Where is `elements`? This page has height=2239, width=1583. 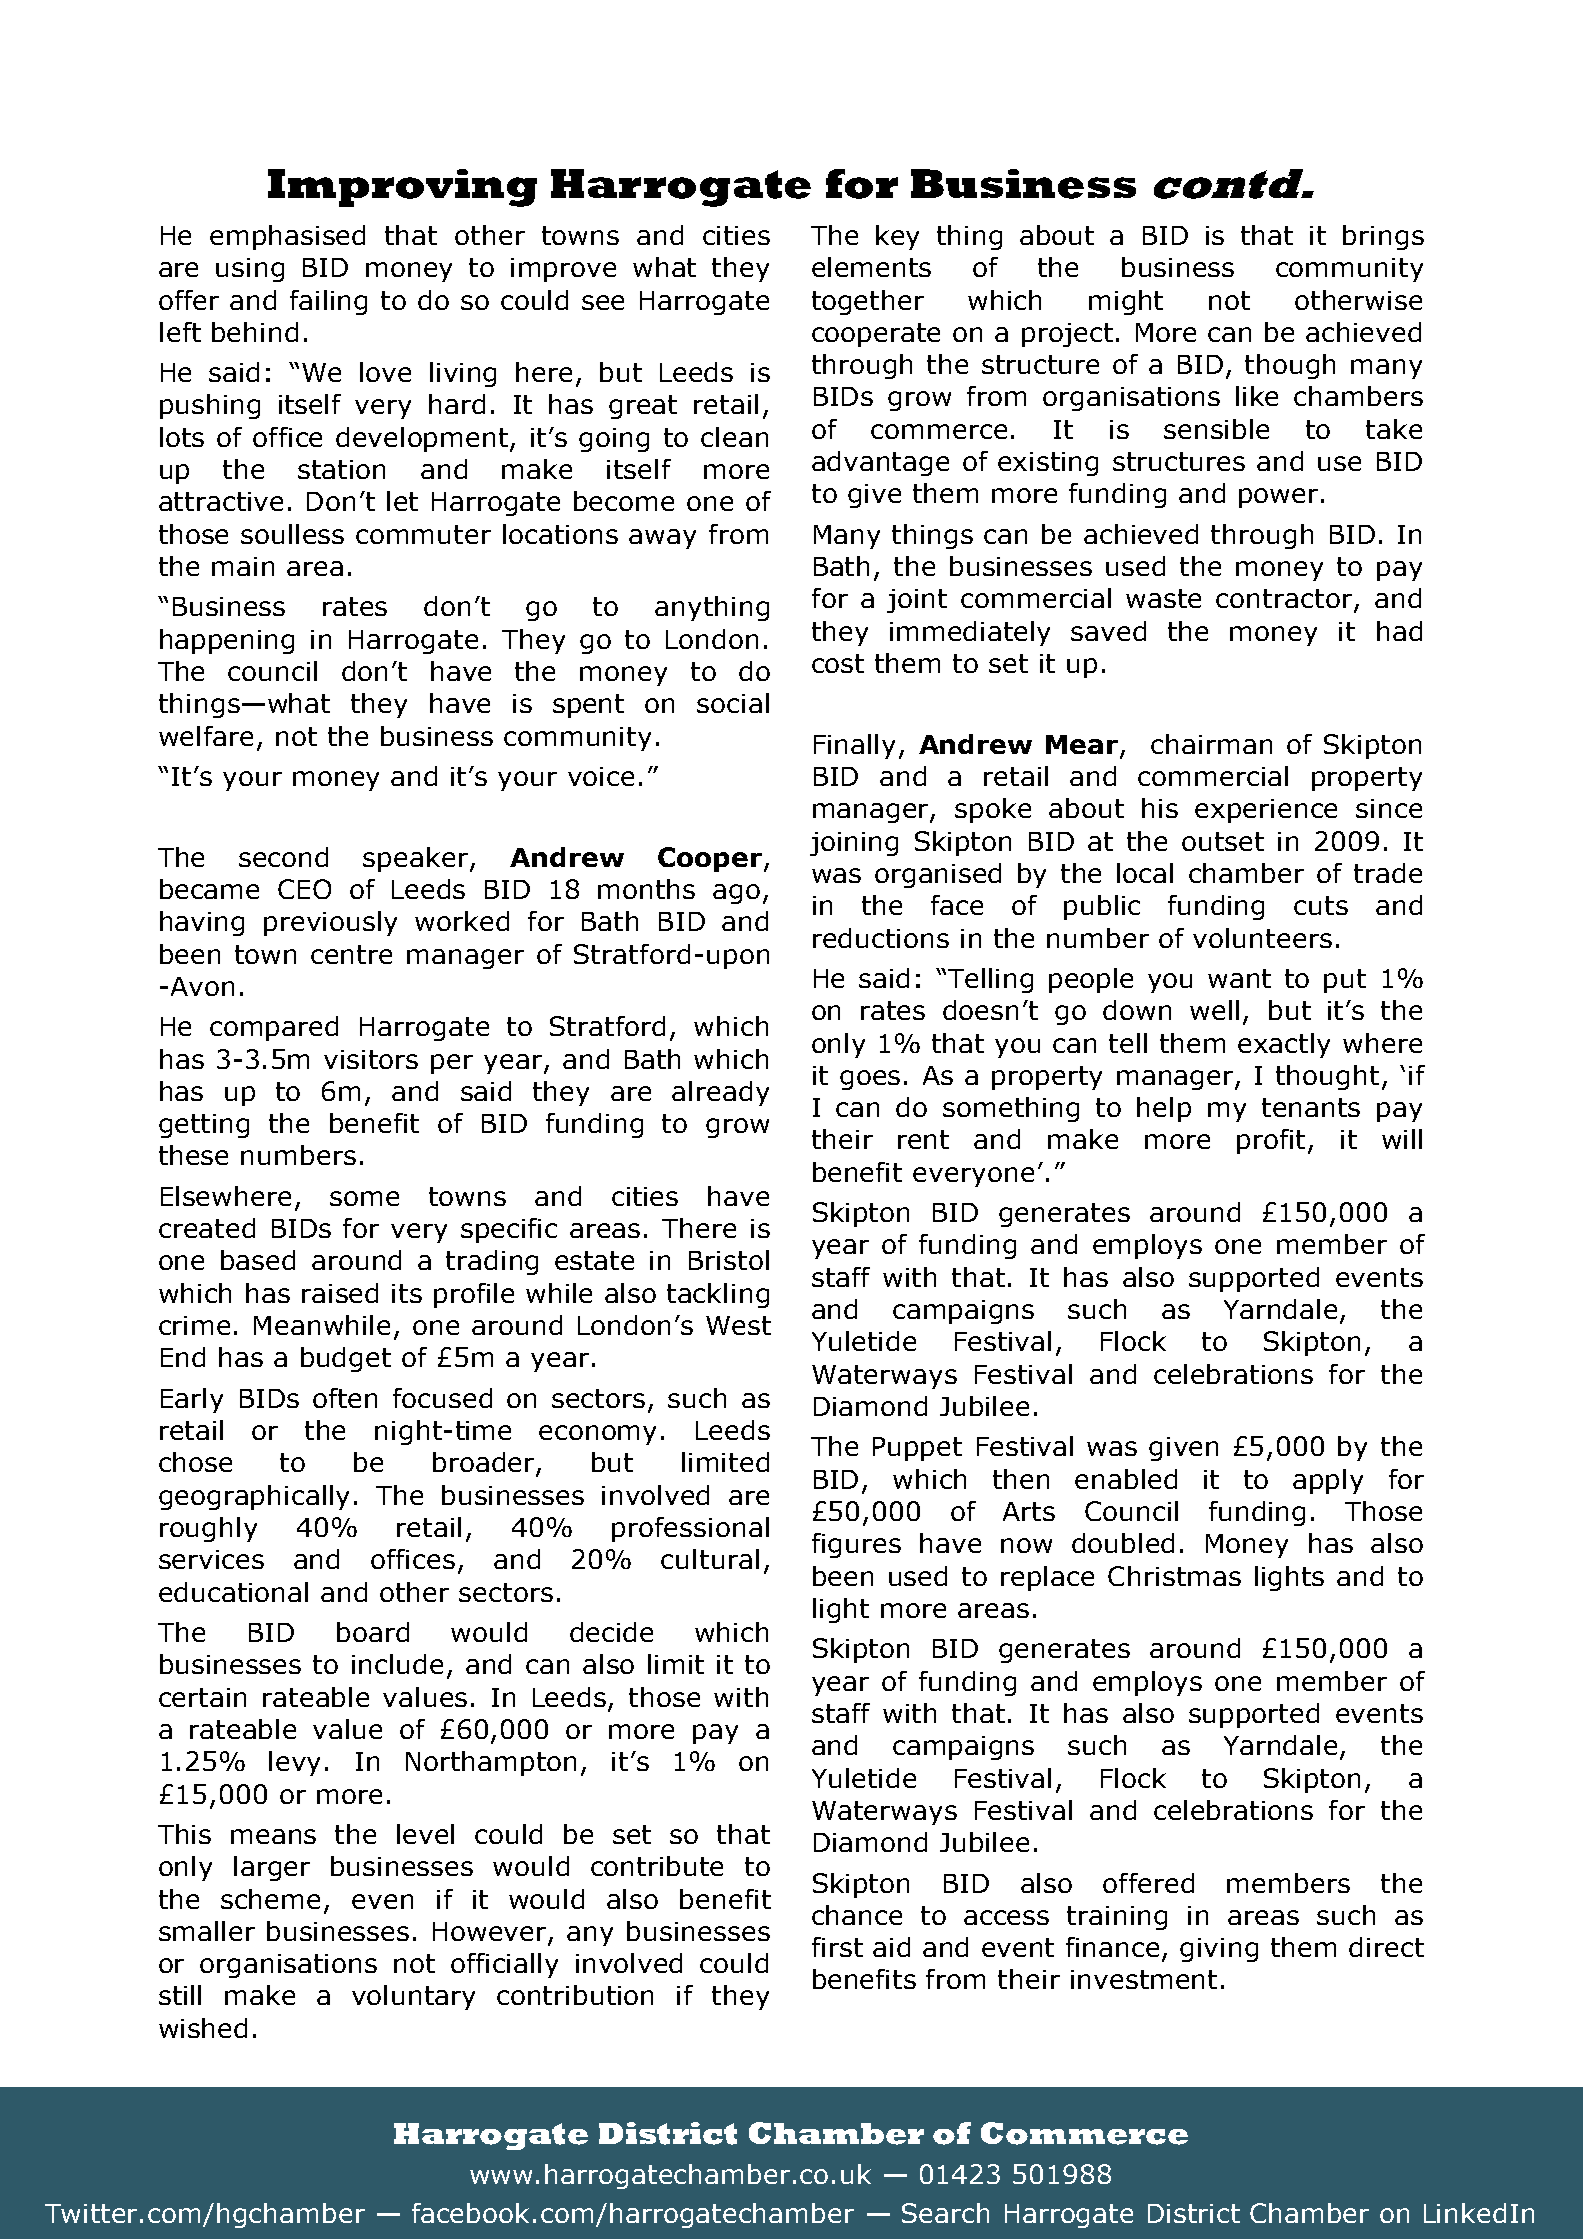
elements is located at coordinates (871, 267).
